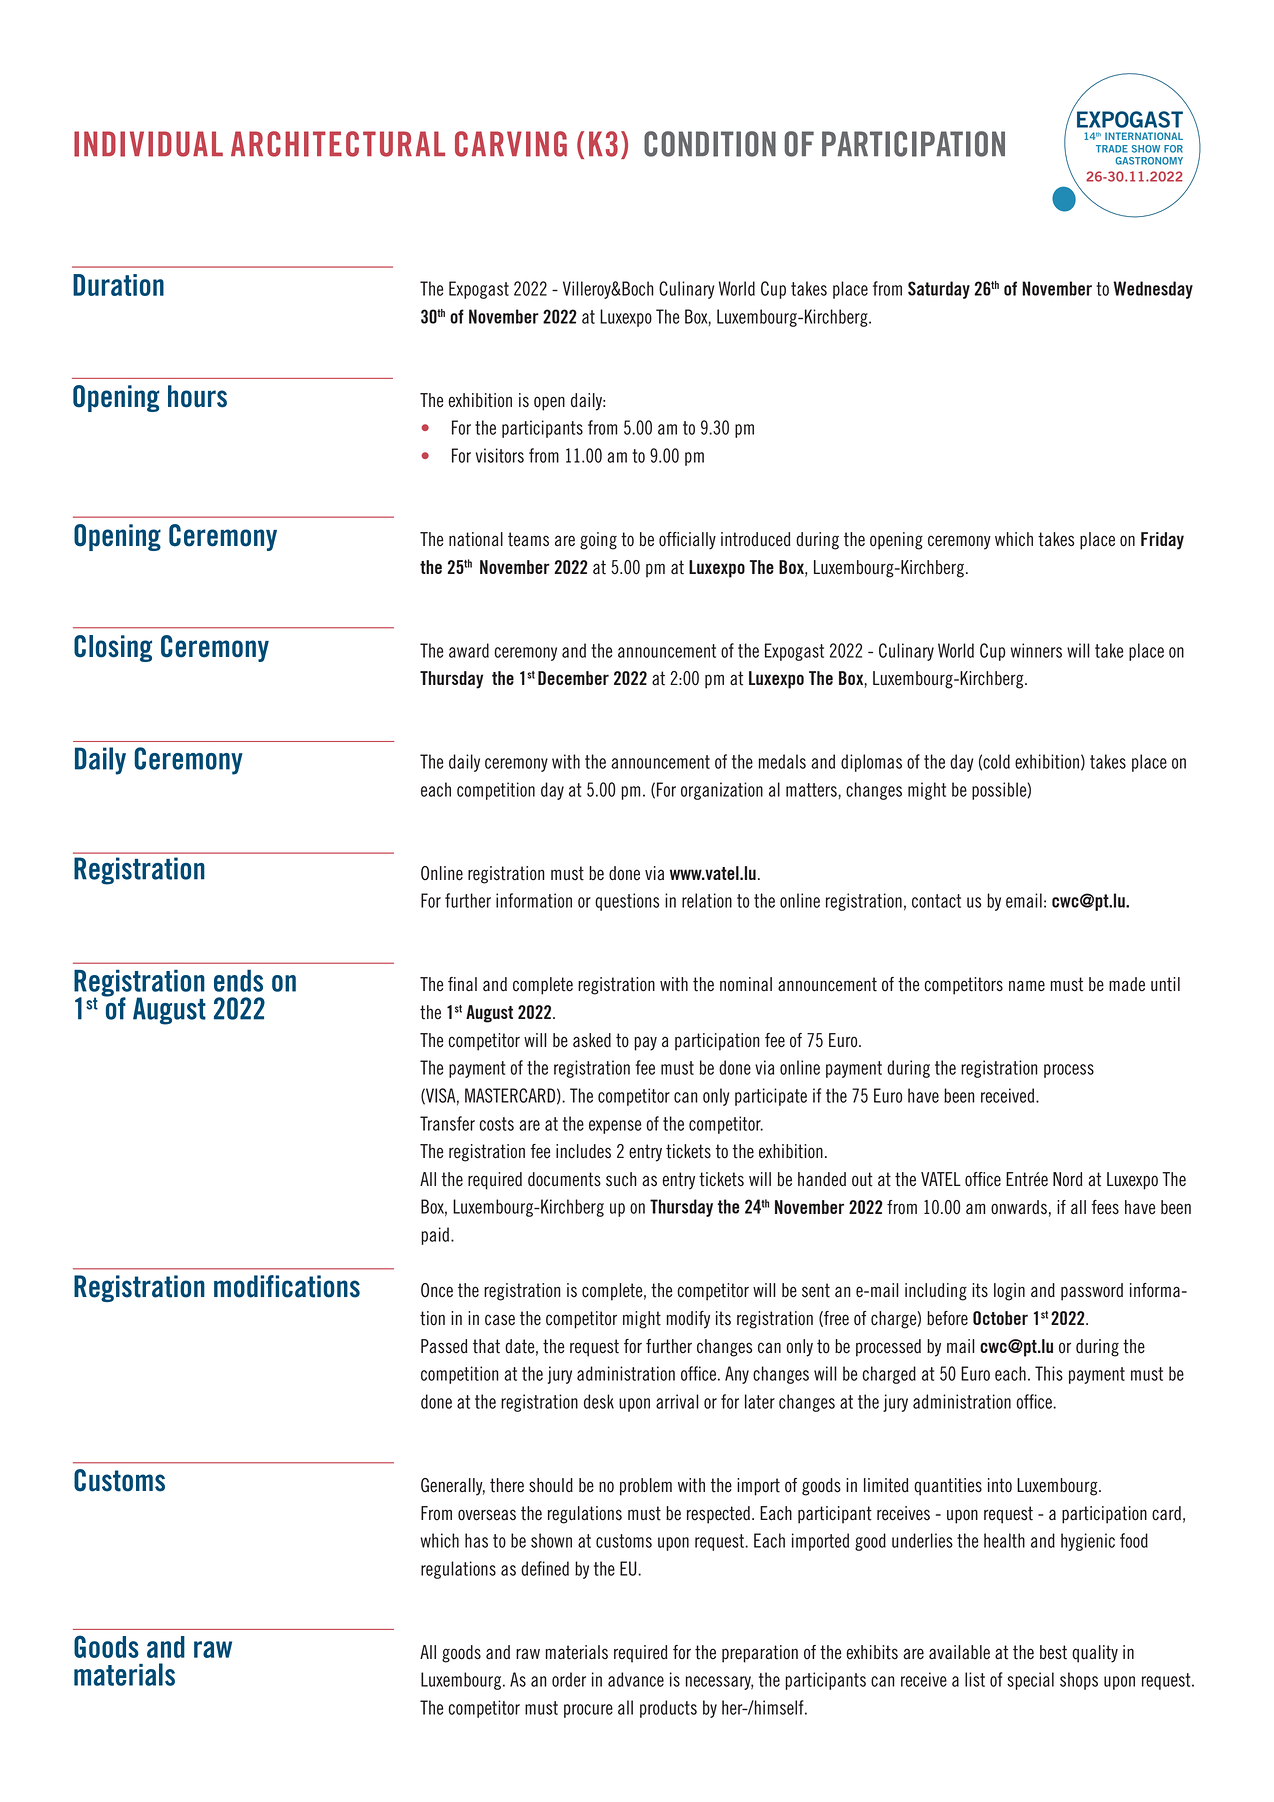 The width and height of the image is (1274, 1802). What do you see at coordinates (746, 984) in the image?
I see `nominal` at bounding box center [746, 984].
